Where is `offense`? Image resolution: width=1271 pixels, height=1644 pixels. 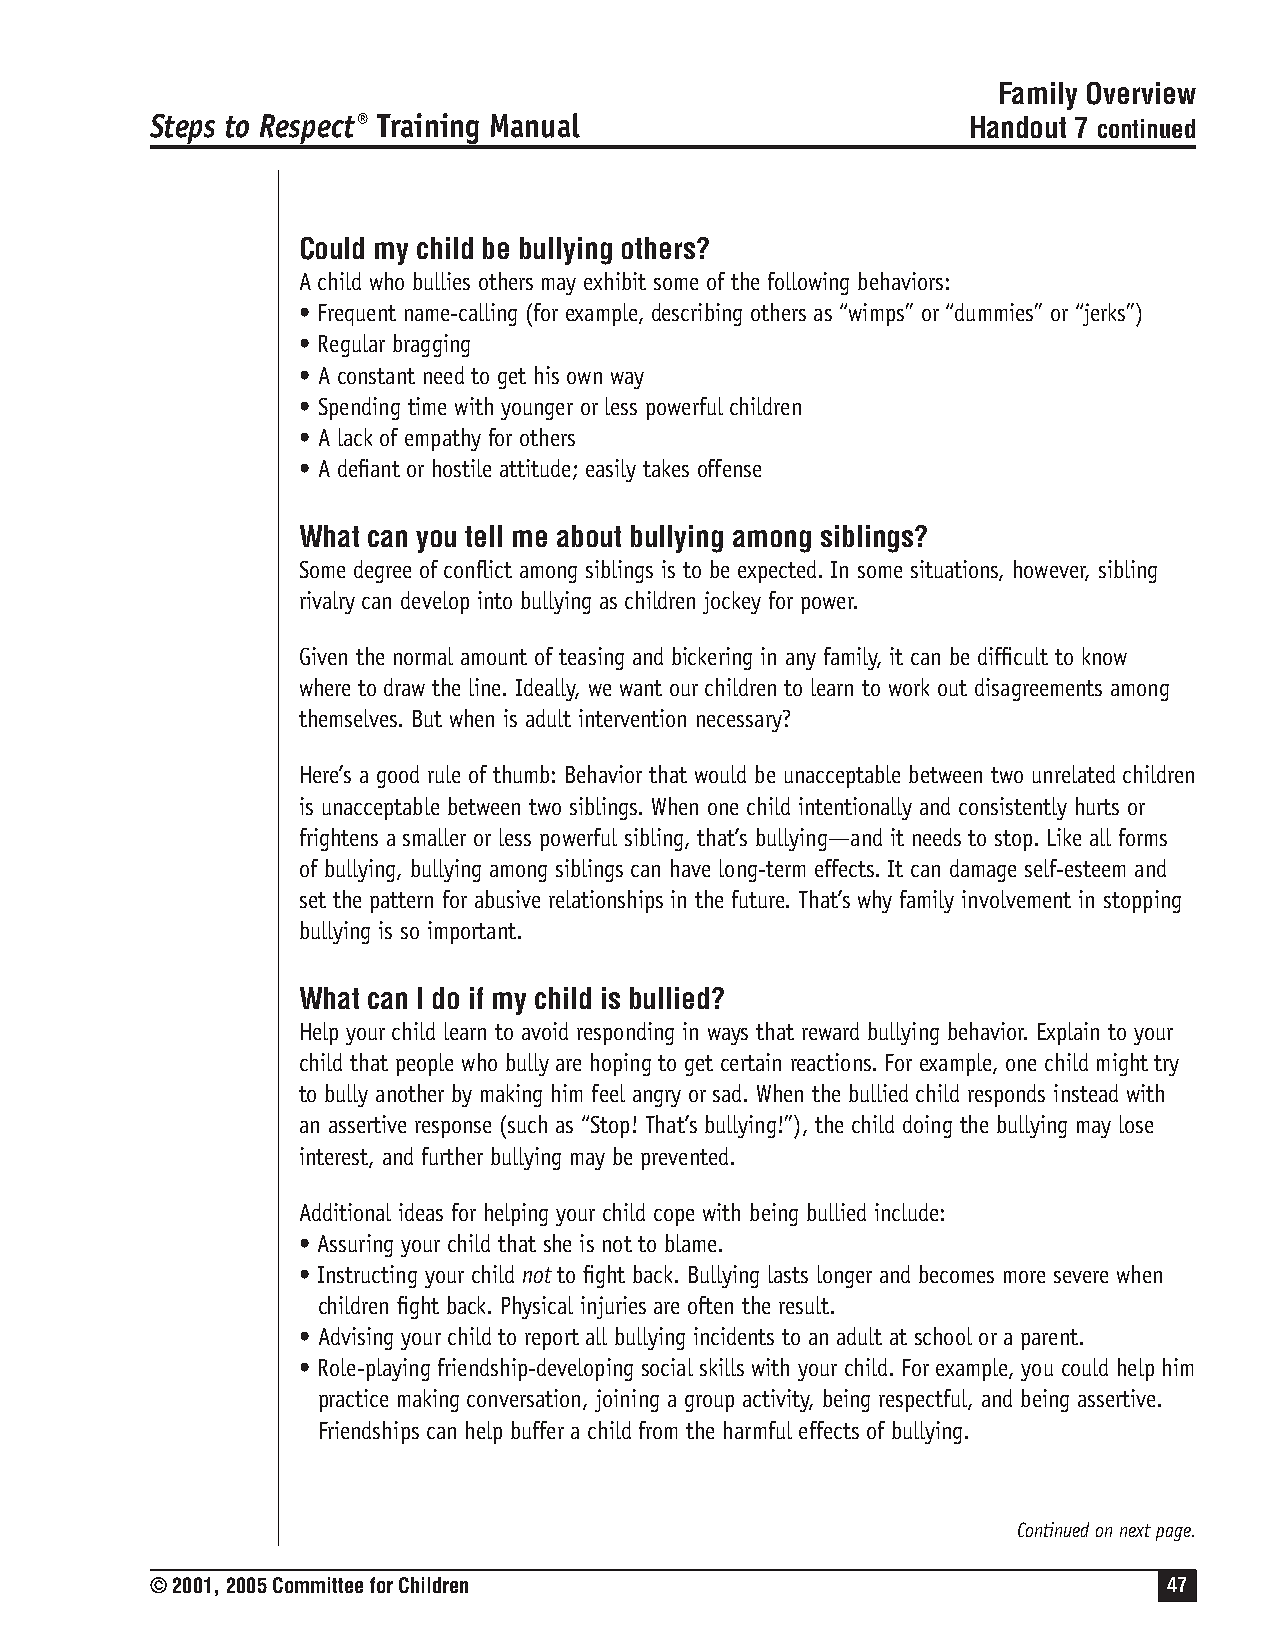 offense is located at coordinates (729, 468).
